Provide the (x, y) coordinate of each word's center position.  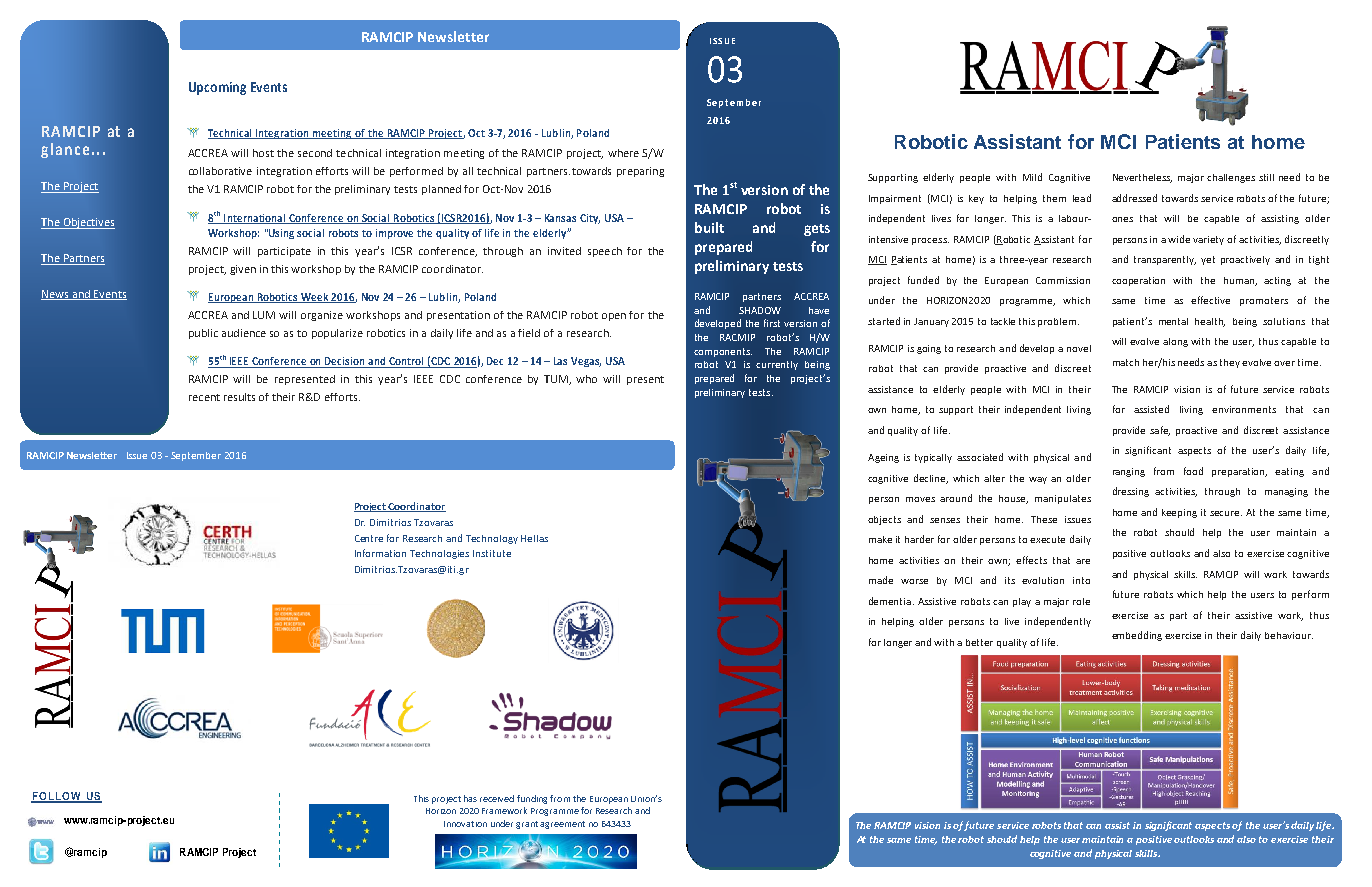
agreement (562, 825)
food (1193, 471)
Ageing (883, 458)
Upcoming (217, 88)
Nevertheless (1142, 178)
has (470, 798)
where (623, 153)
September (196, 456)
